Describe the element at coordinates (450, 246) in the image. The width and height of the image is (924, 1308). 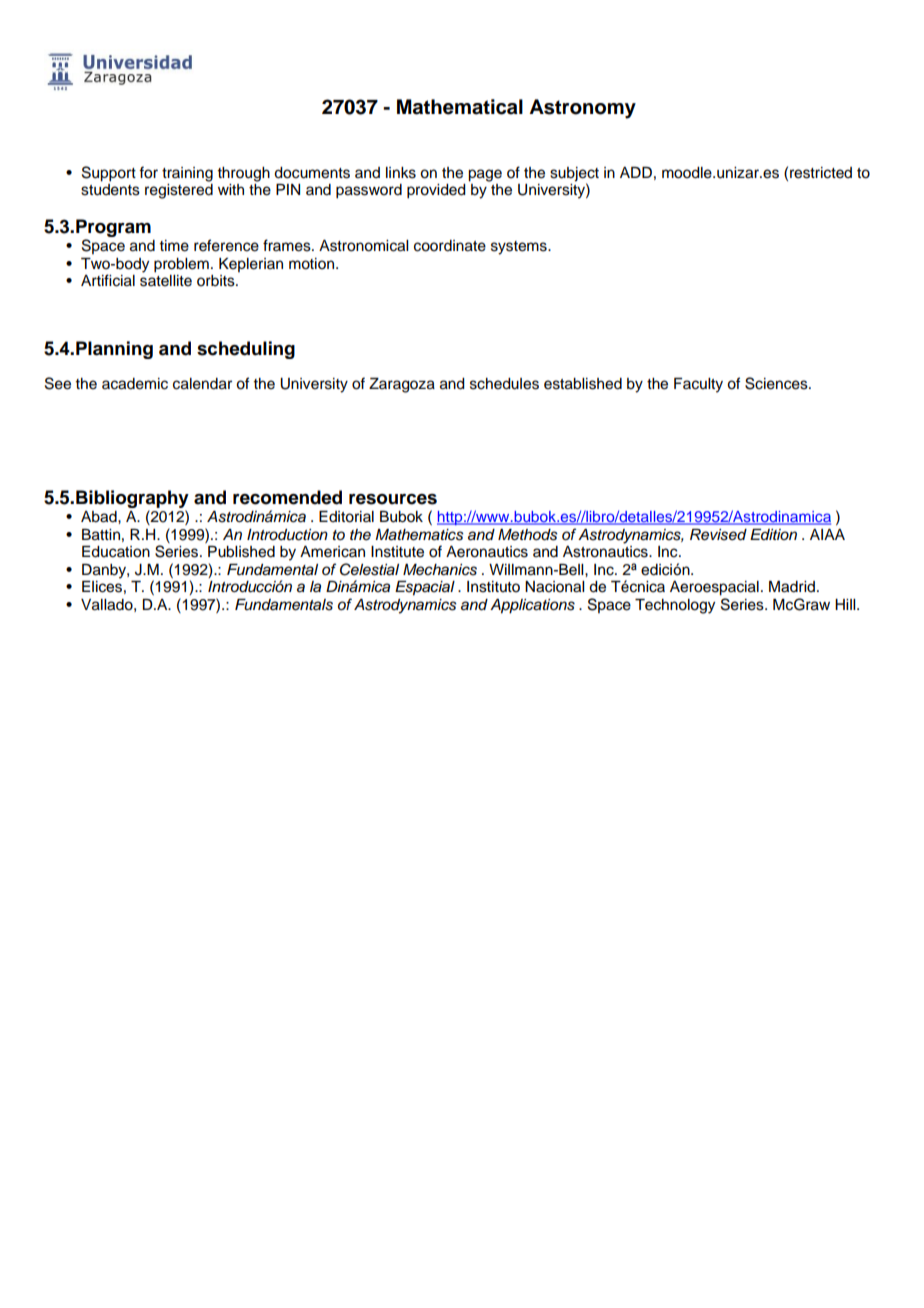
I see `coordinate` at that location.
